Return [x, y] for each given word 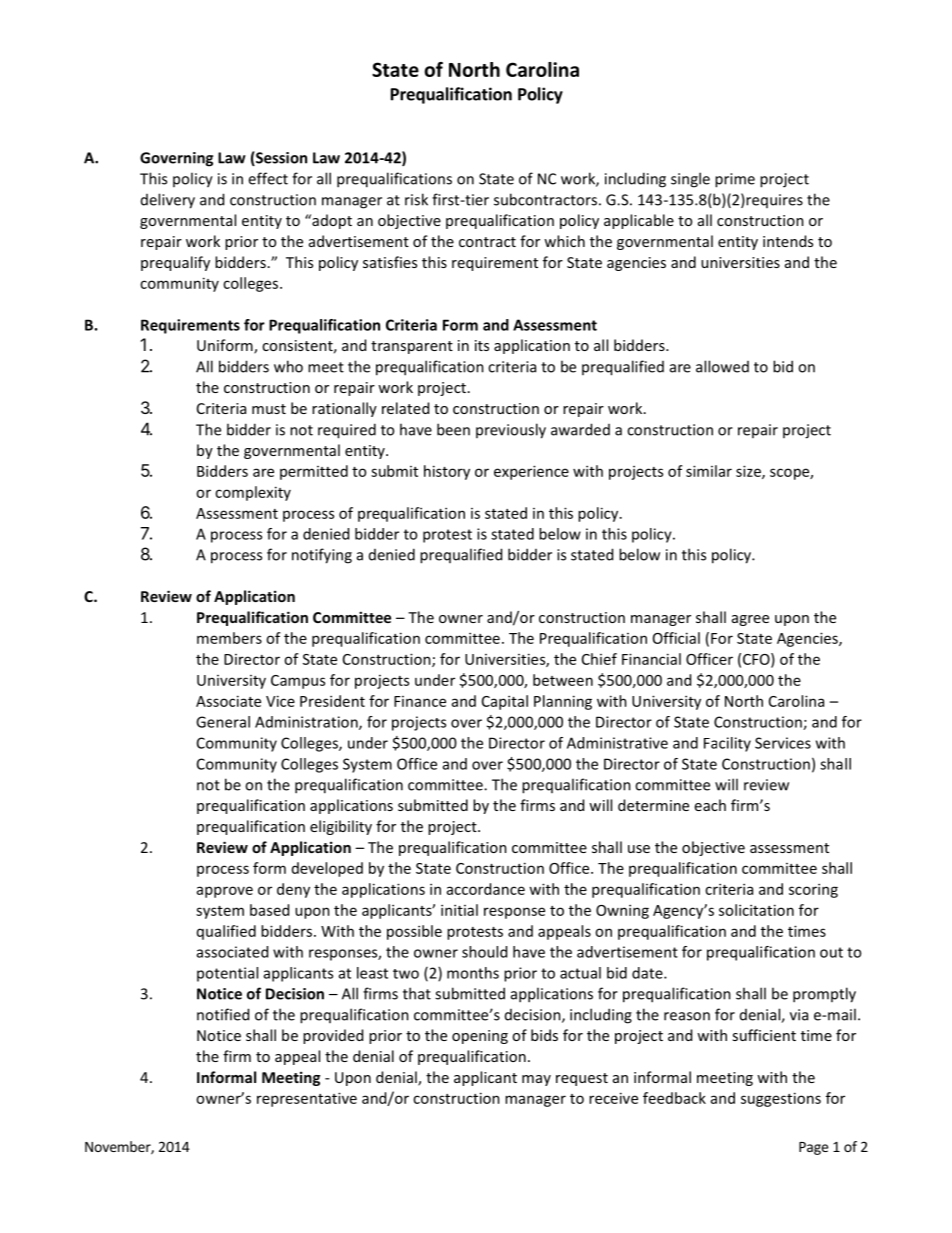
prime [735, 180]
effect [268, 178]
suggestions [781, 1099]
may [536, 1080]
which [564, 241]
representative [307, 1099]
